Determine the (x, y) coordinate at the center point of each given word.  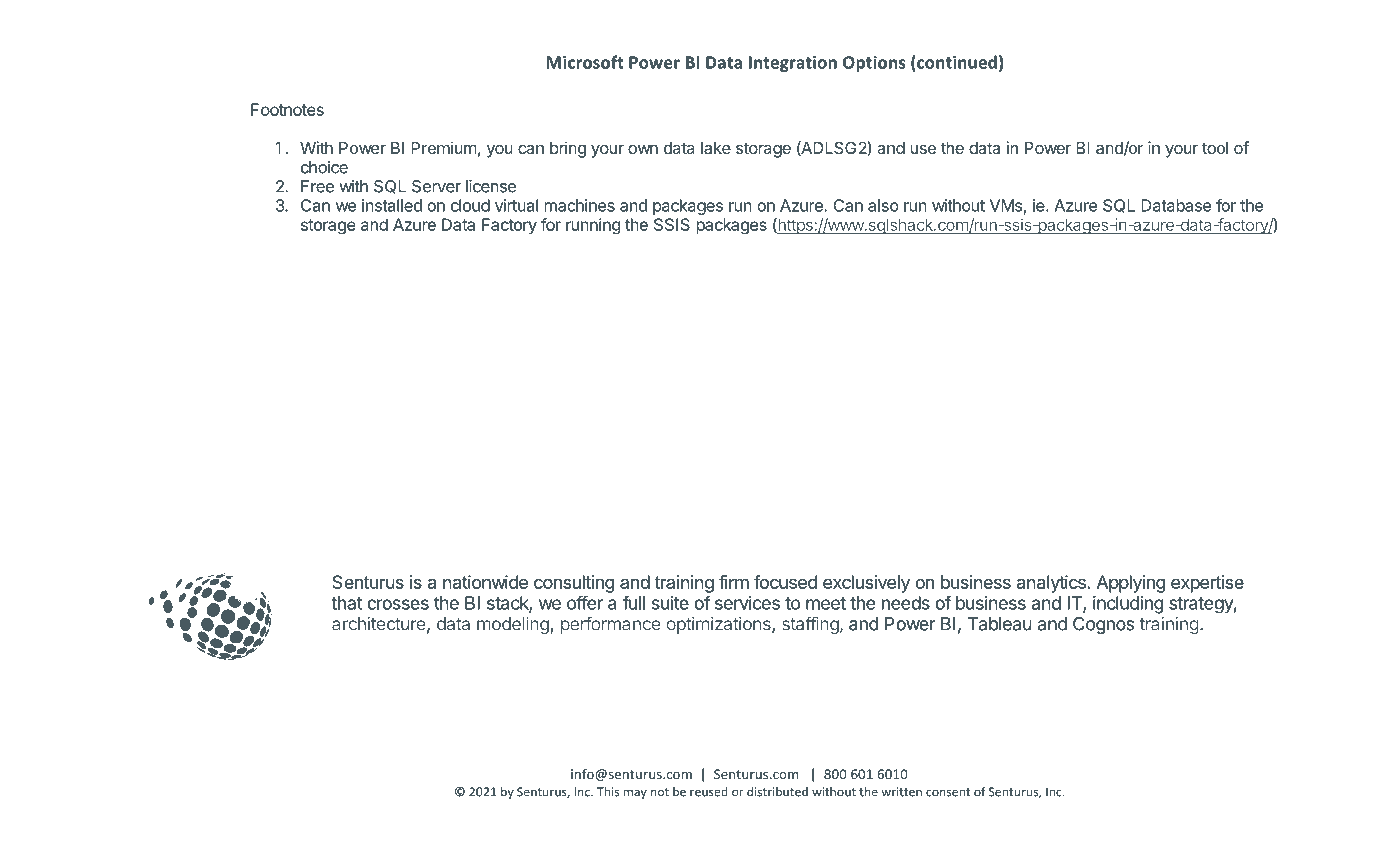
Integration (793, 64)
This (608, 792)
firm (734, 582)
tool (1215, 148)
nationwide (485, 582)
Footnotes (287, 109)
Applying (1131, 584)
